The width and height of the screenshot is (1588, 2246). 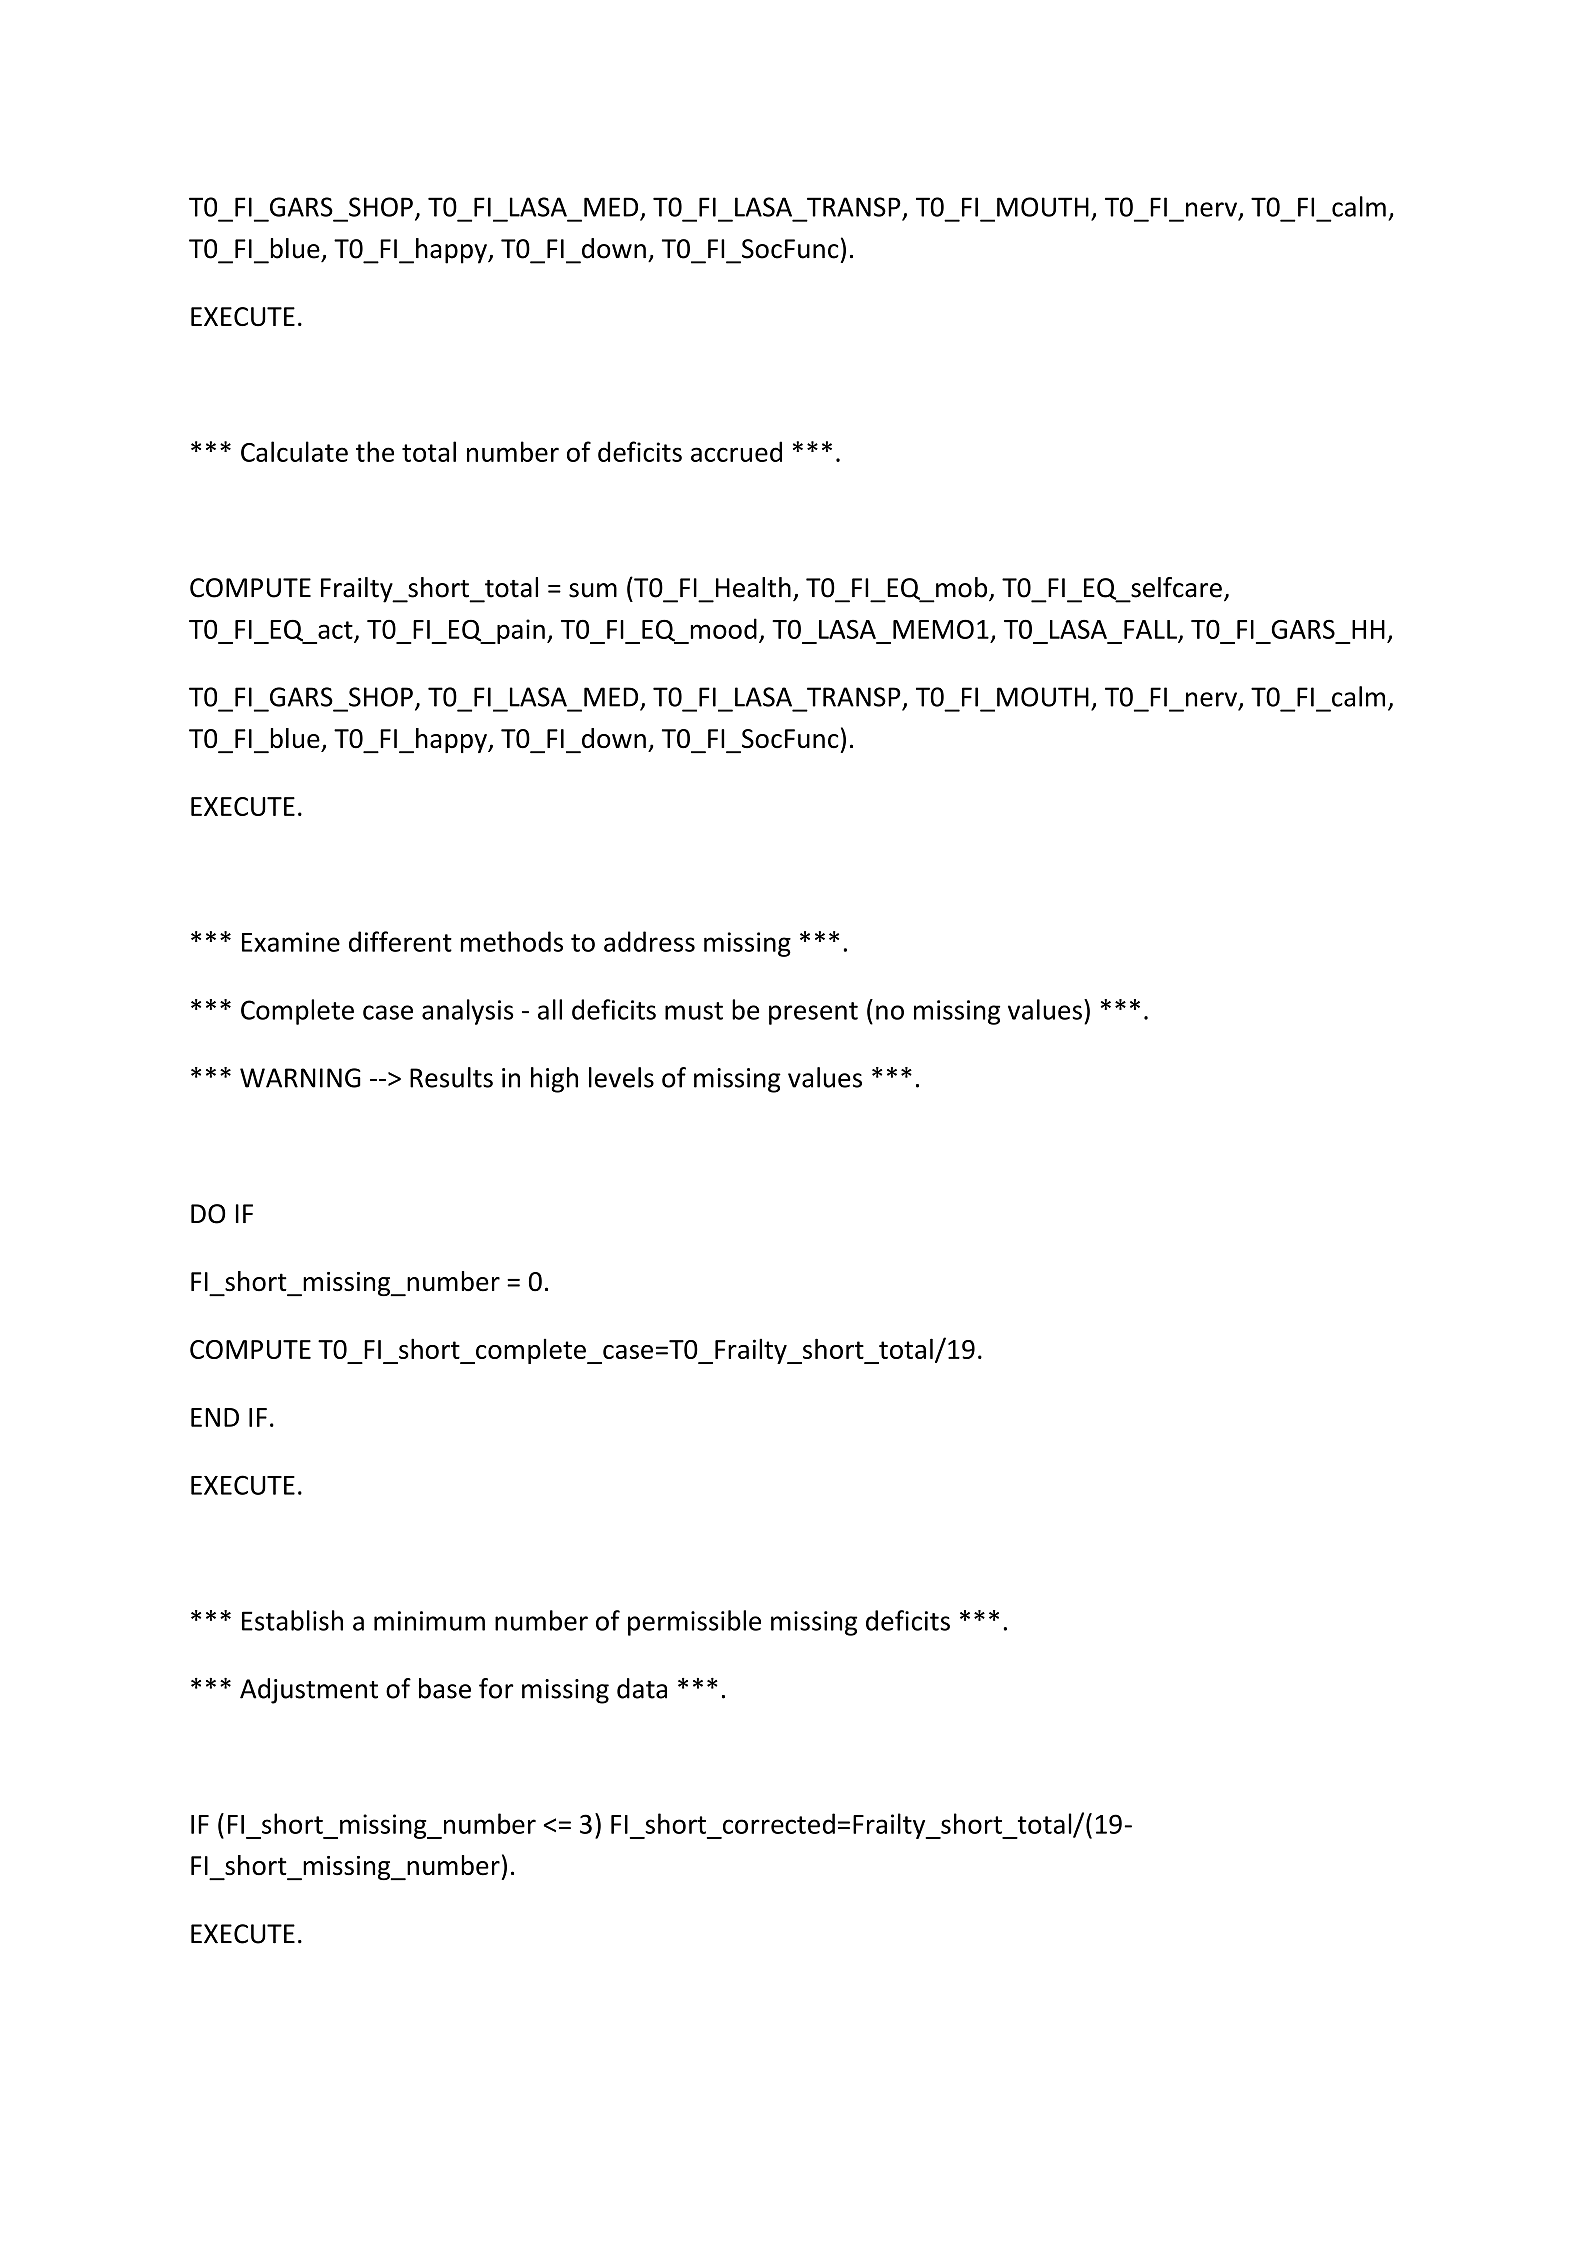 What do you see at coordinates (300, 1078) in the screenshot?
I see `WARNING` at bounding box center [300, 1078].
